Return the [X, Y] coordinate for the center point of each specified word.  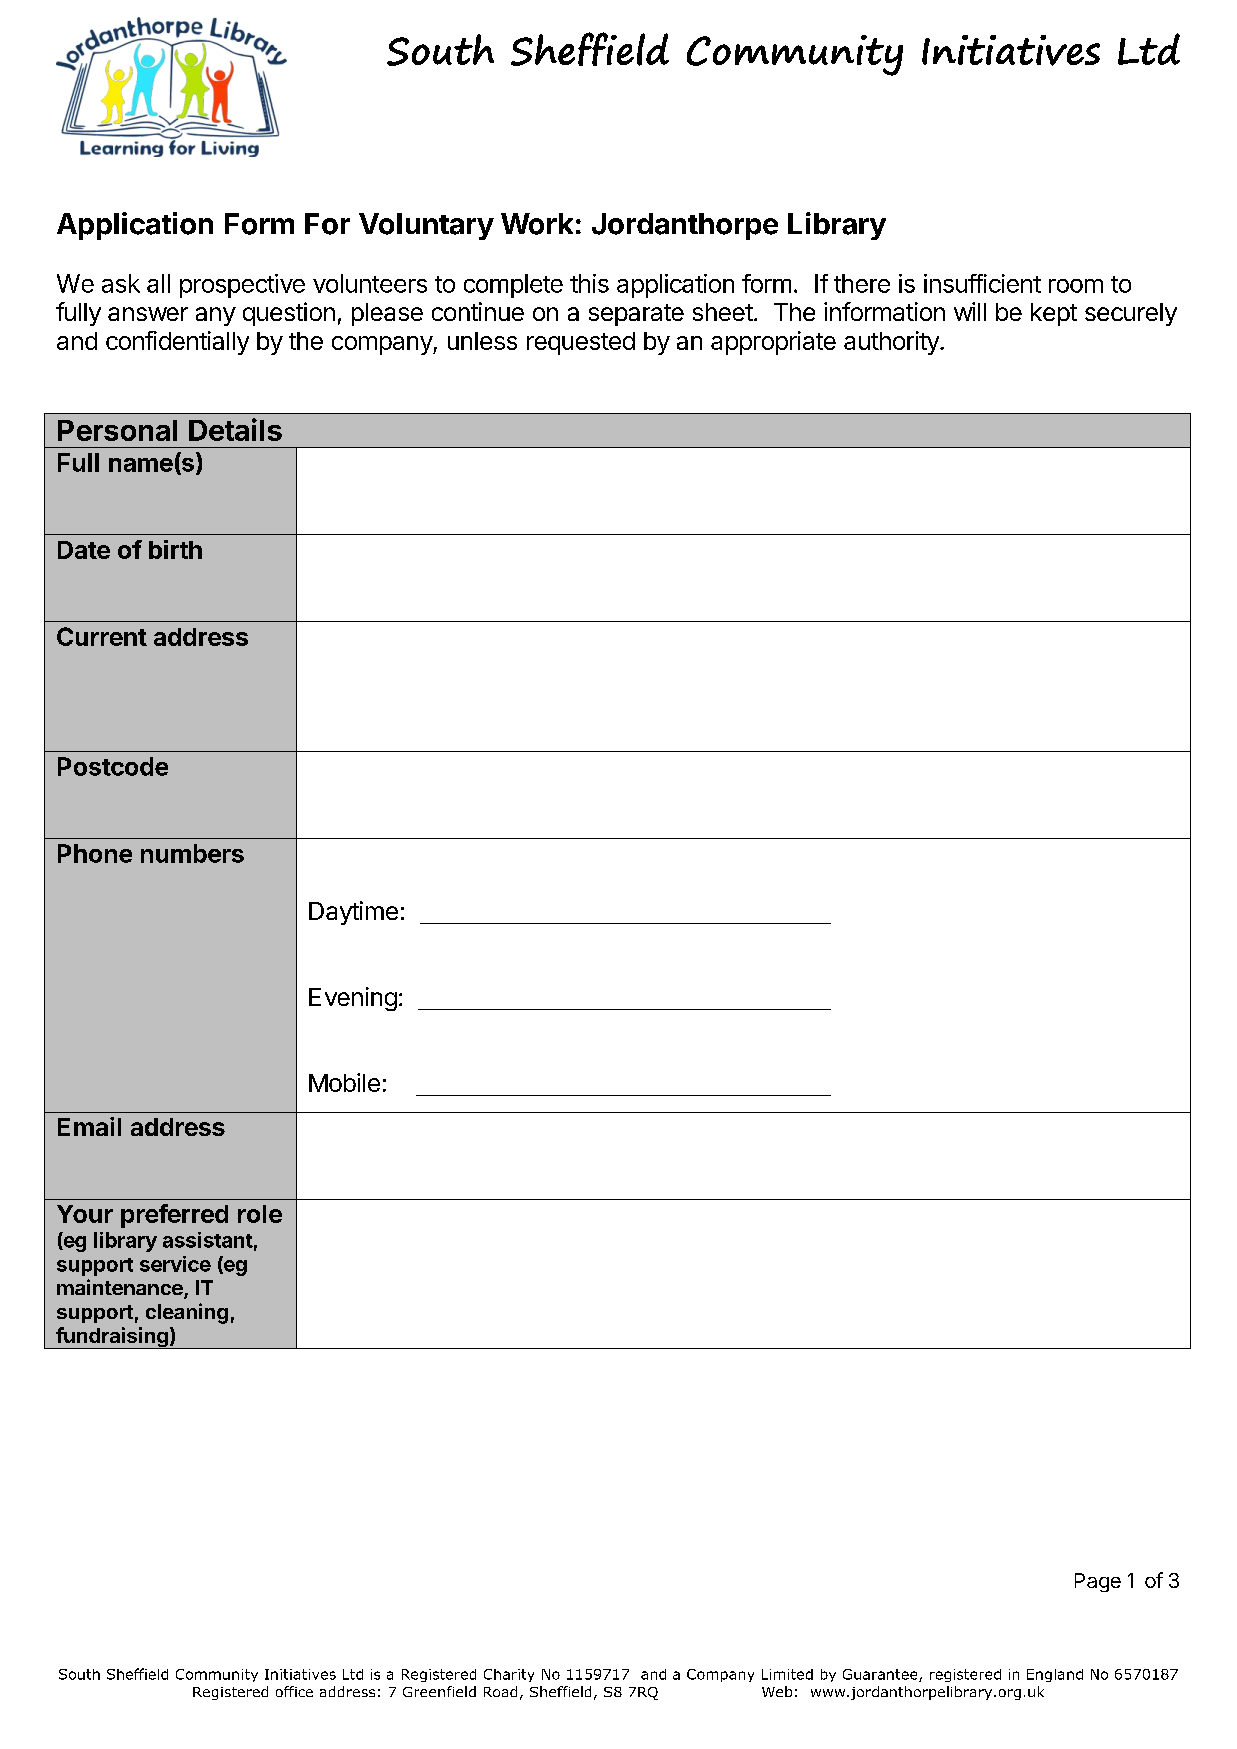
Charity [509, 1675]
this [589, 283]
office [294, 1691]
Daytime [353, 913]
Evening [353, 999]
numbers [192, 853]
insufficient [982, 283]
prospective [242, 286]
